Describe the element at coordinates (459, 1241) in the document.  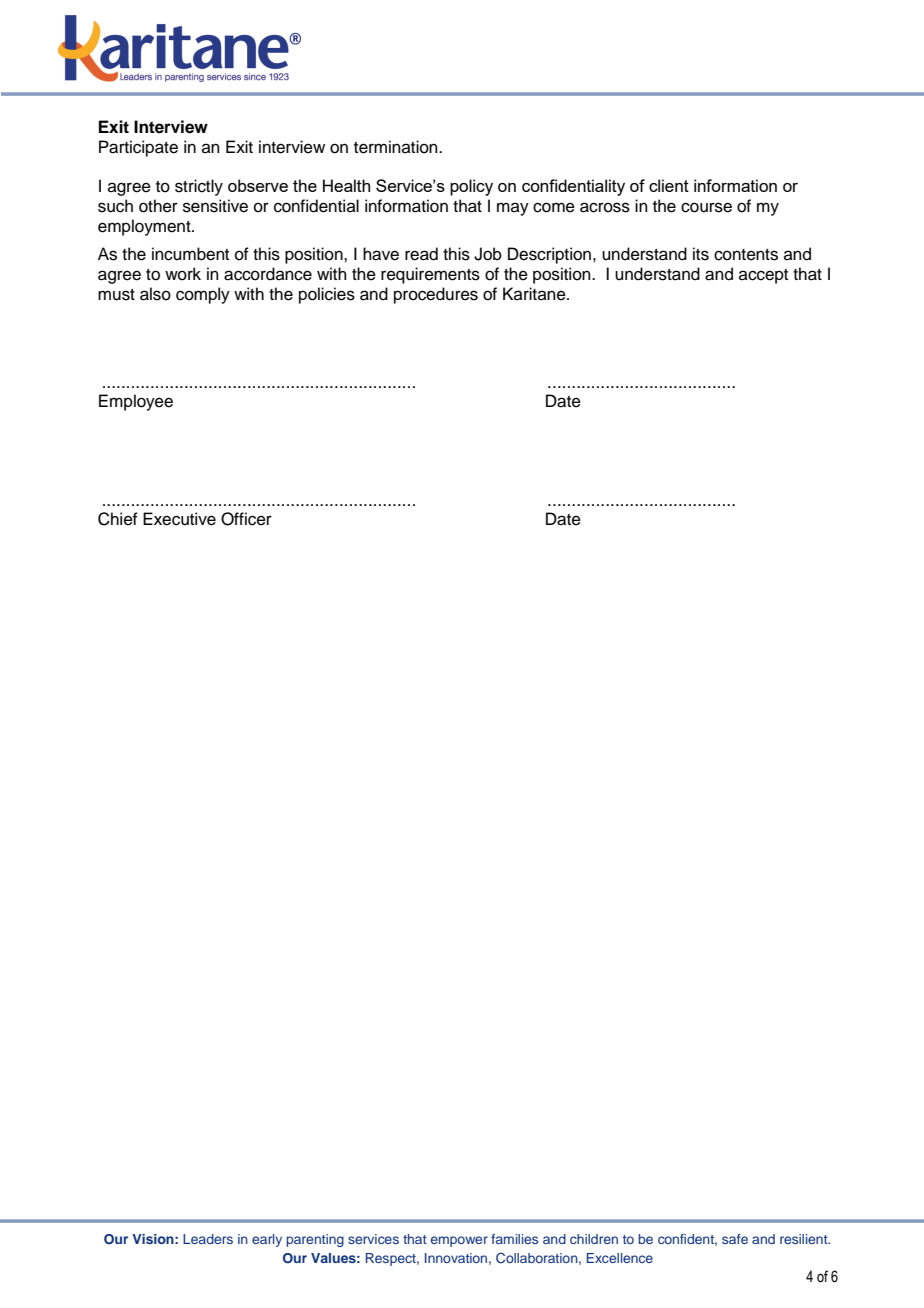
I see `empower` at that location.
